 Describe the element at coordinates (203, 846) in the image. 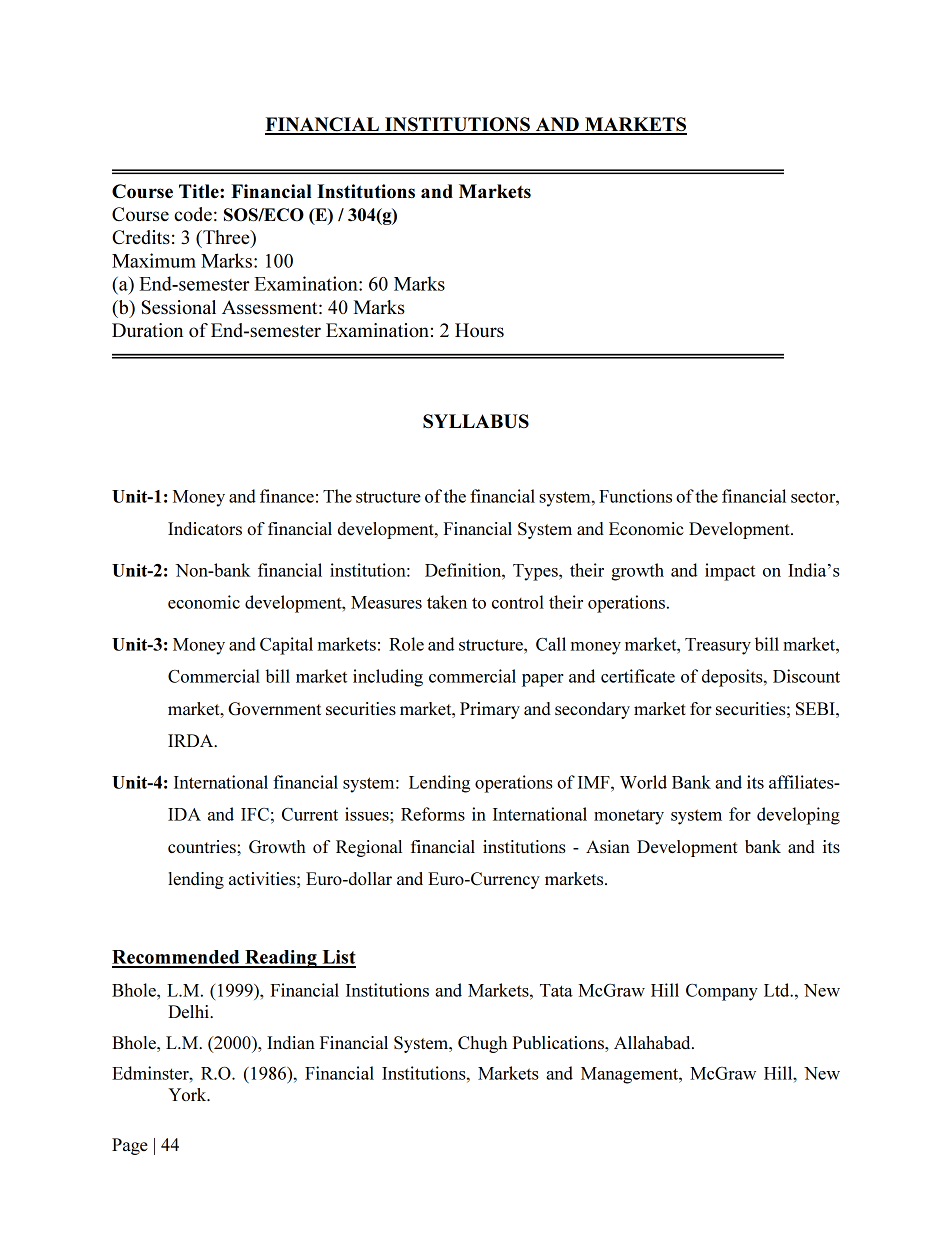

I see `countries` at that location.
